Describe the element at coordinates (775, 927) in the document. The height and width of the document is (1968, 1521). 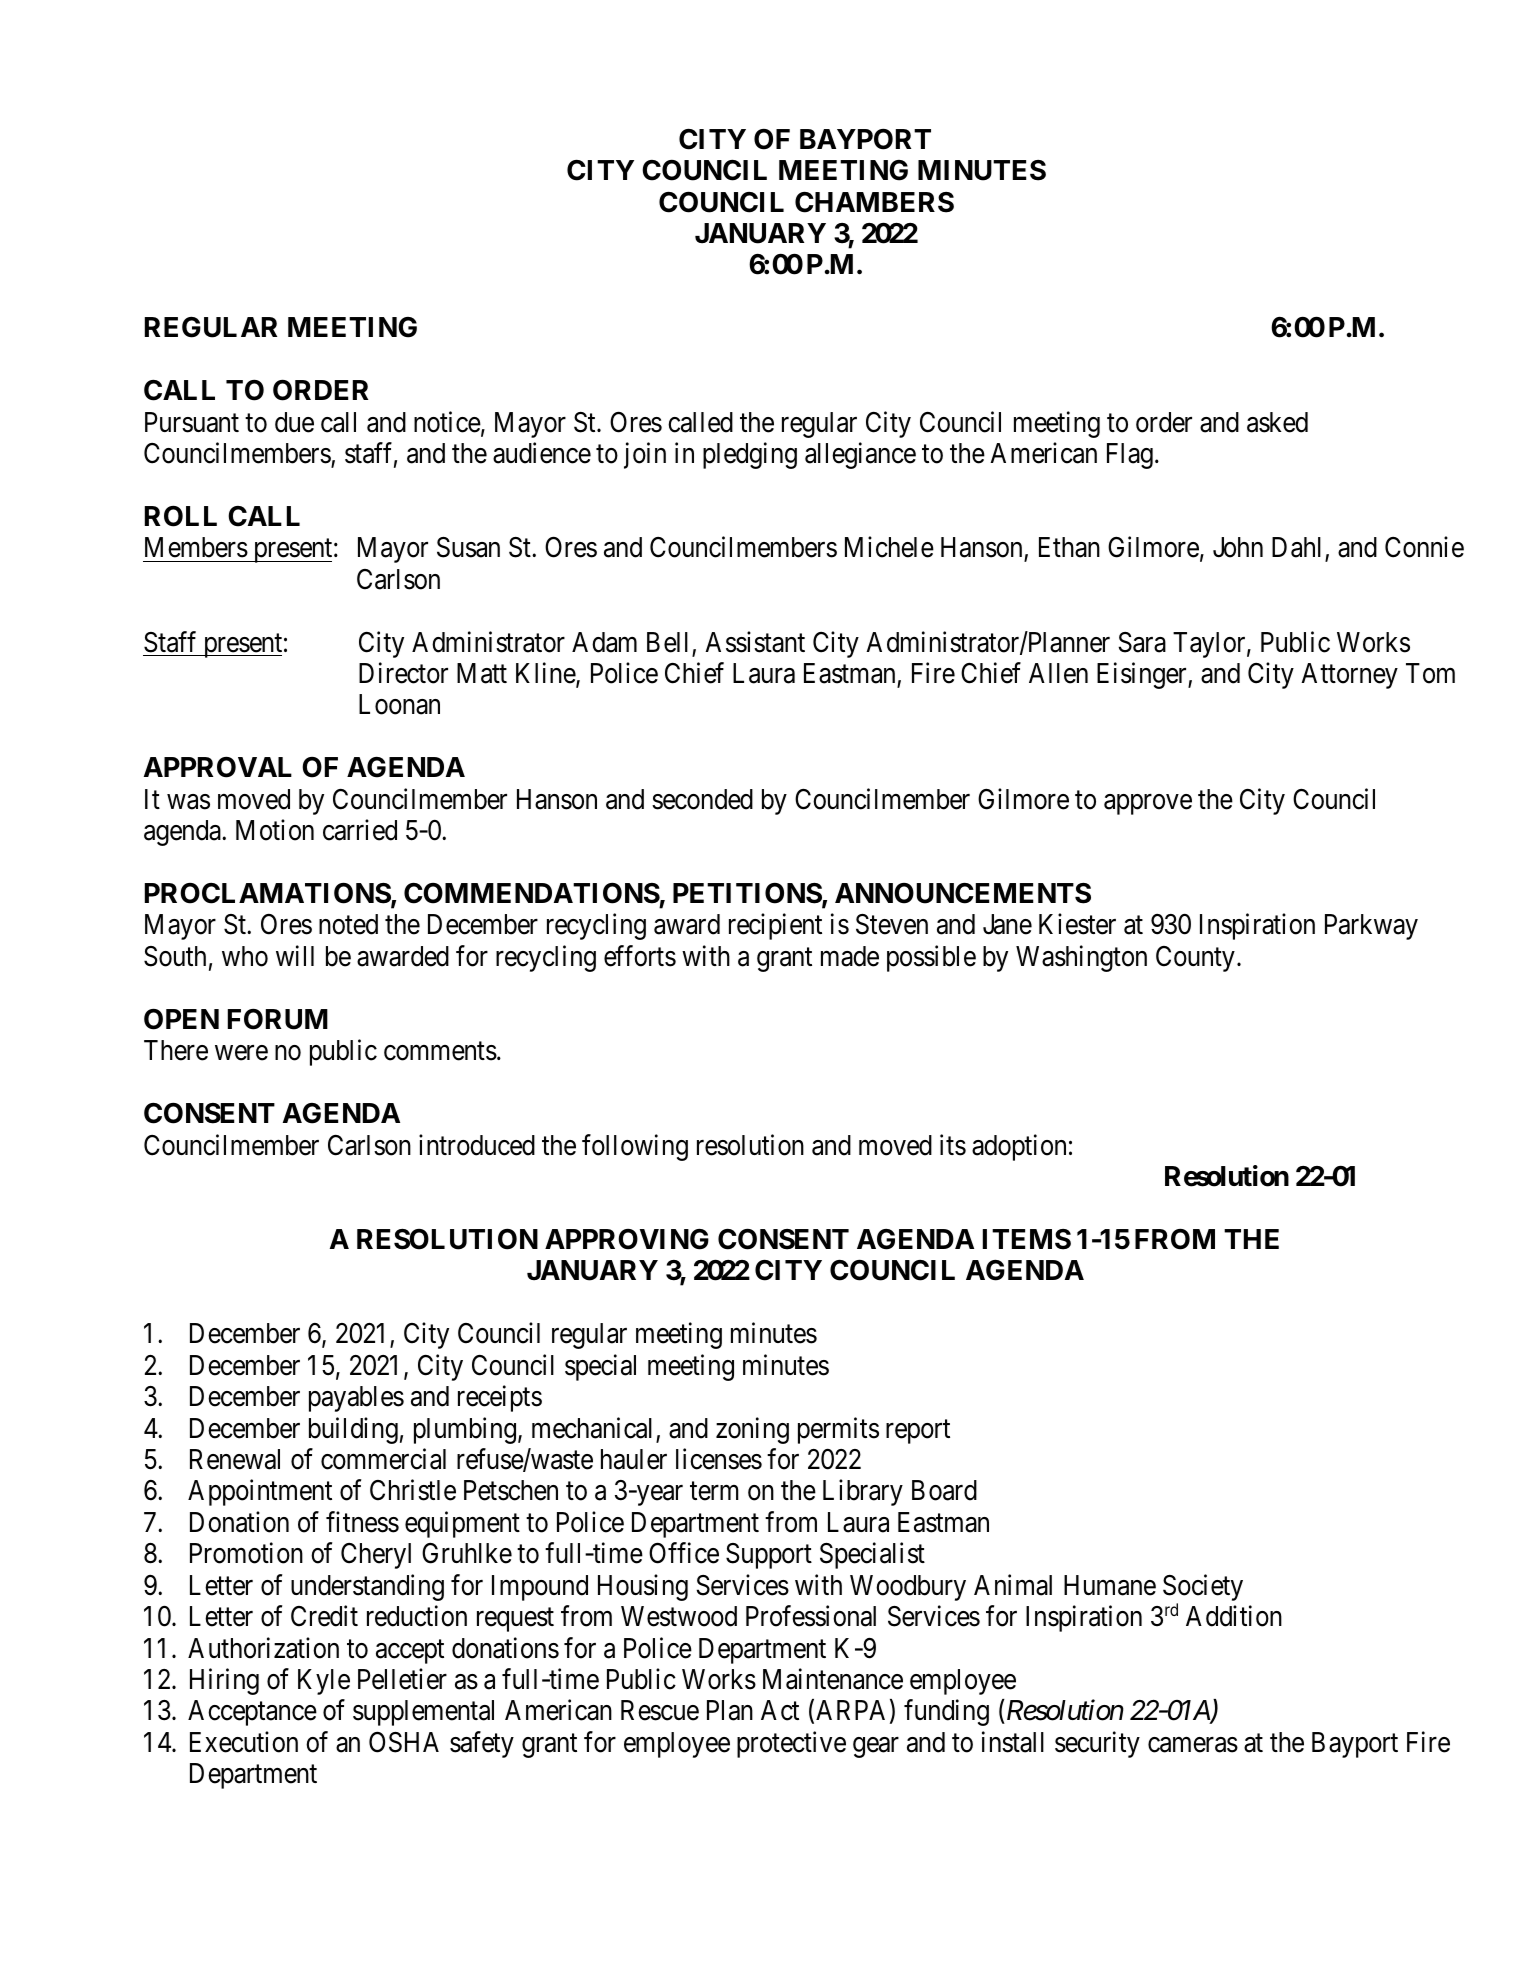
I see `recipient` at that location.
